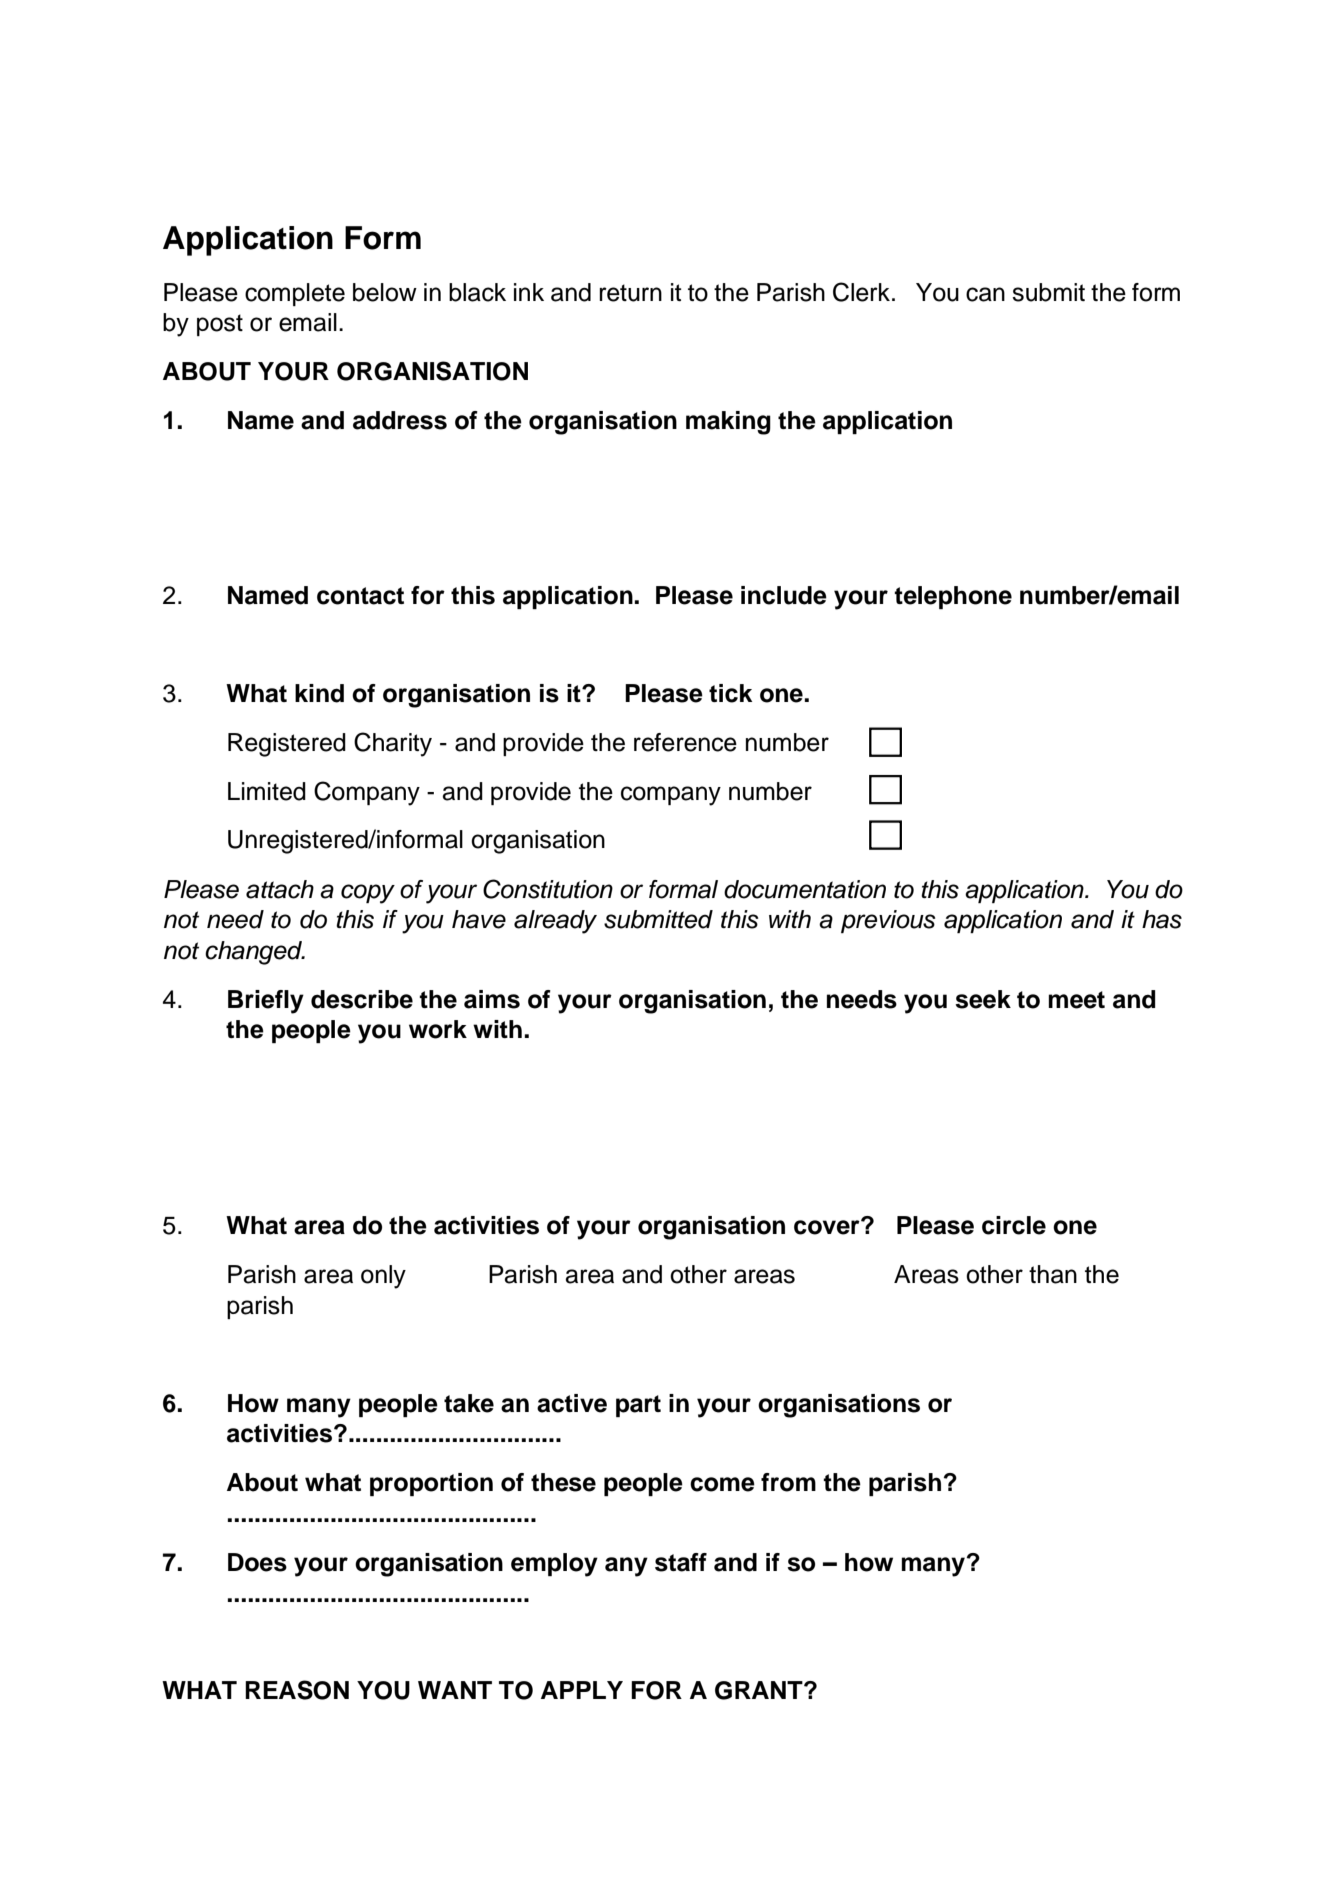  Describe the element at coordinates (630, 293) in the document. I see `return` at that location.
